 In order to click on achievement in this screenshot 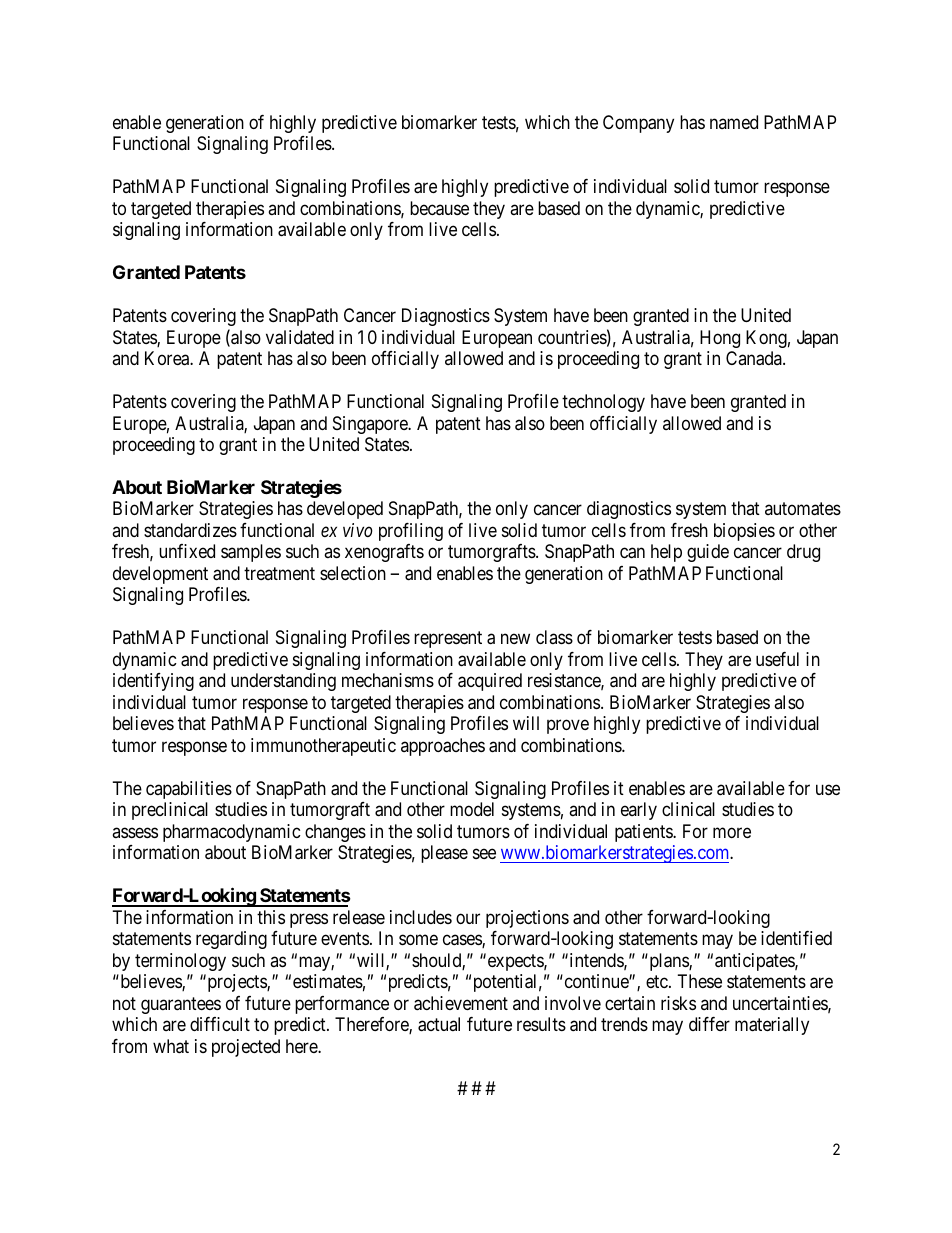, I will do `click(461, 1003)`.
